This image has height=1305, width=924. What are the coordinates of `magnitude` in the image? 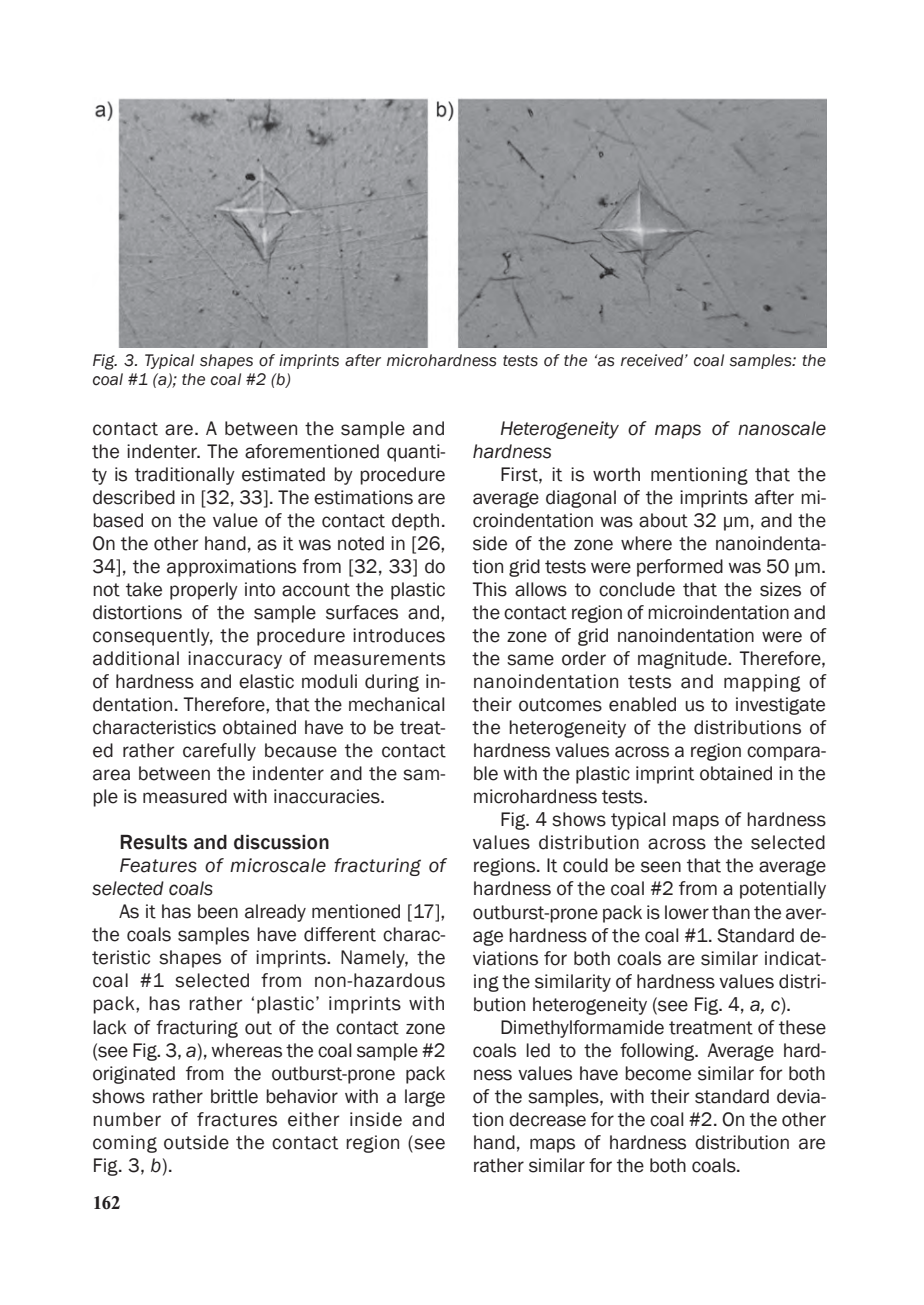 It's located at (683, 660).
